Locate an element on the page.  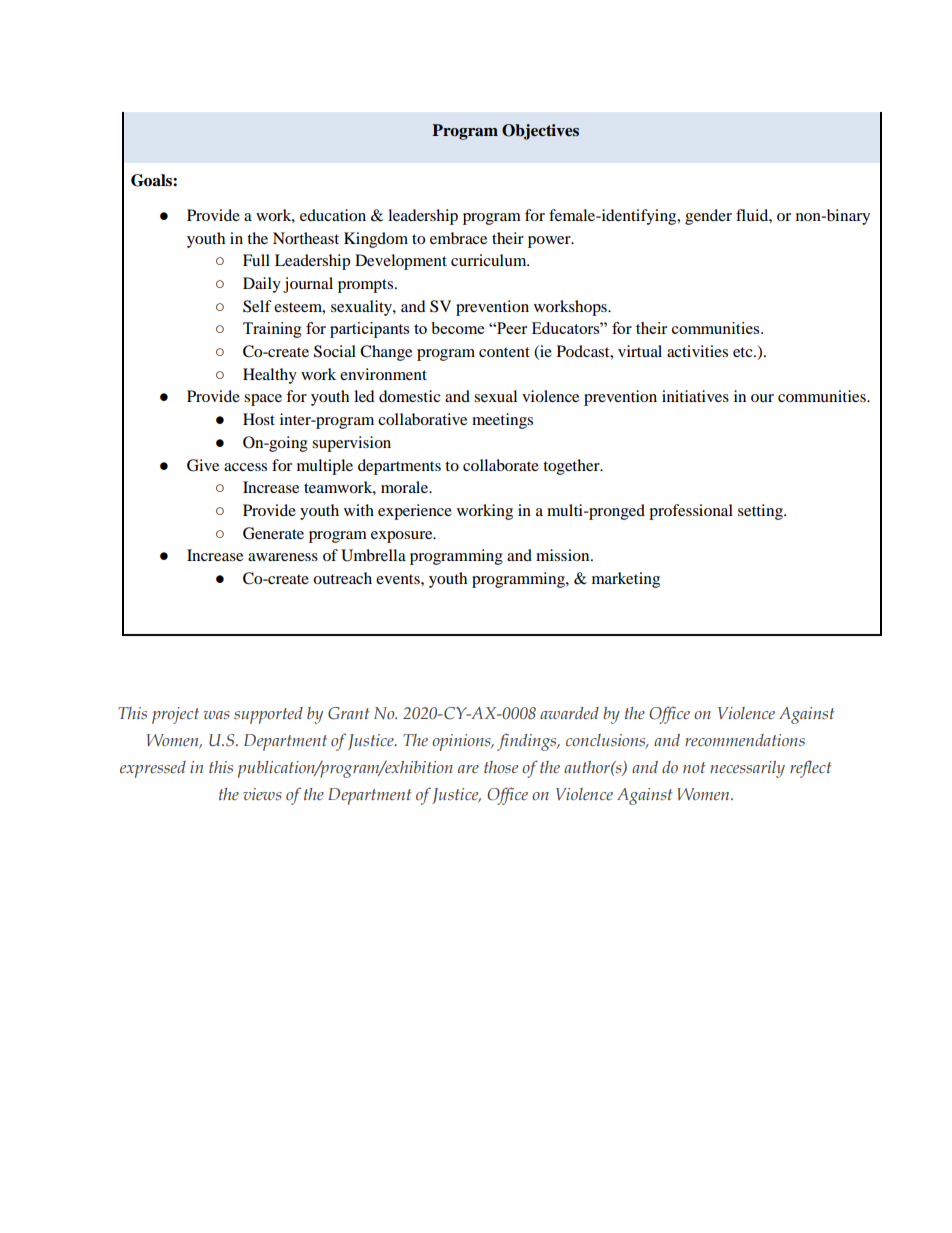
those is located at coordinates (501, 767).
